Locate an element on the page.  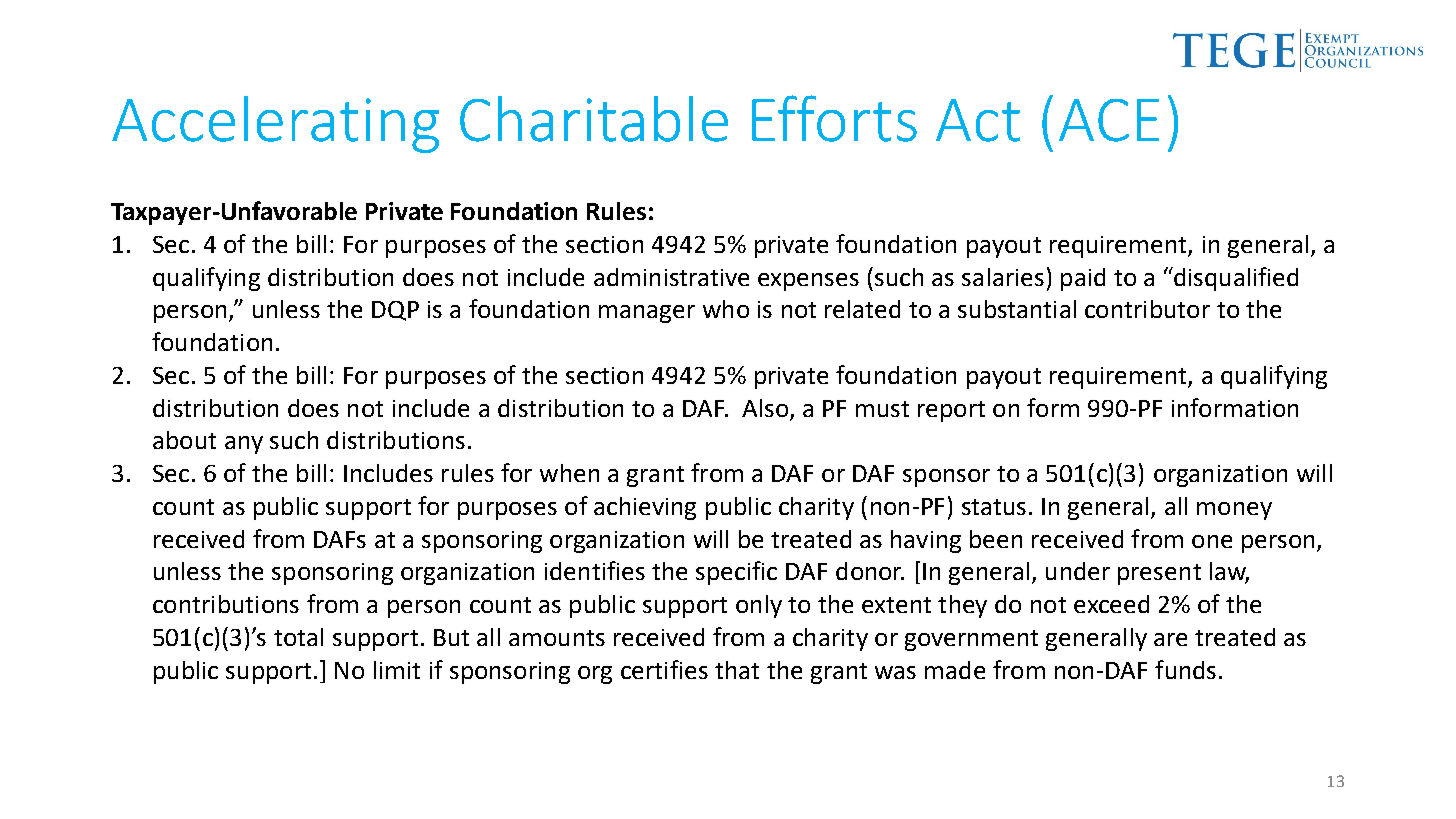
any is located at coordinates (244, 445).
